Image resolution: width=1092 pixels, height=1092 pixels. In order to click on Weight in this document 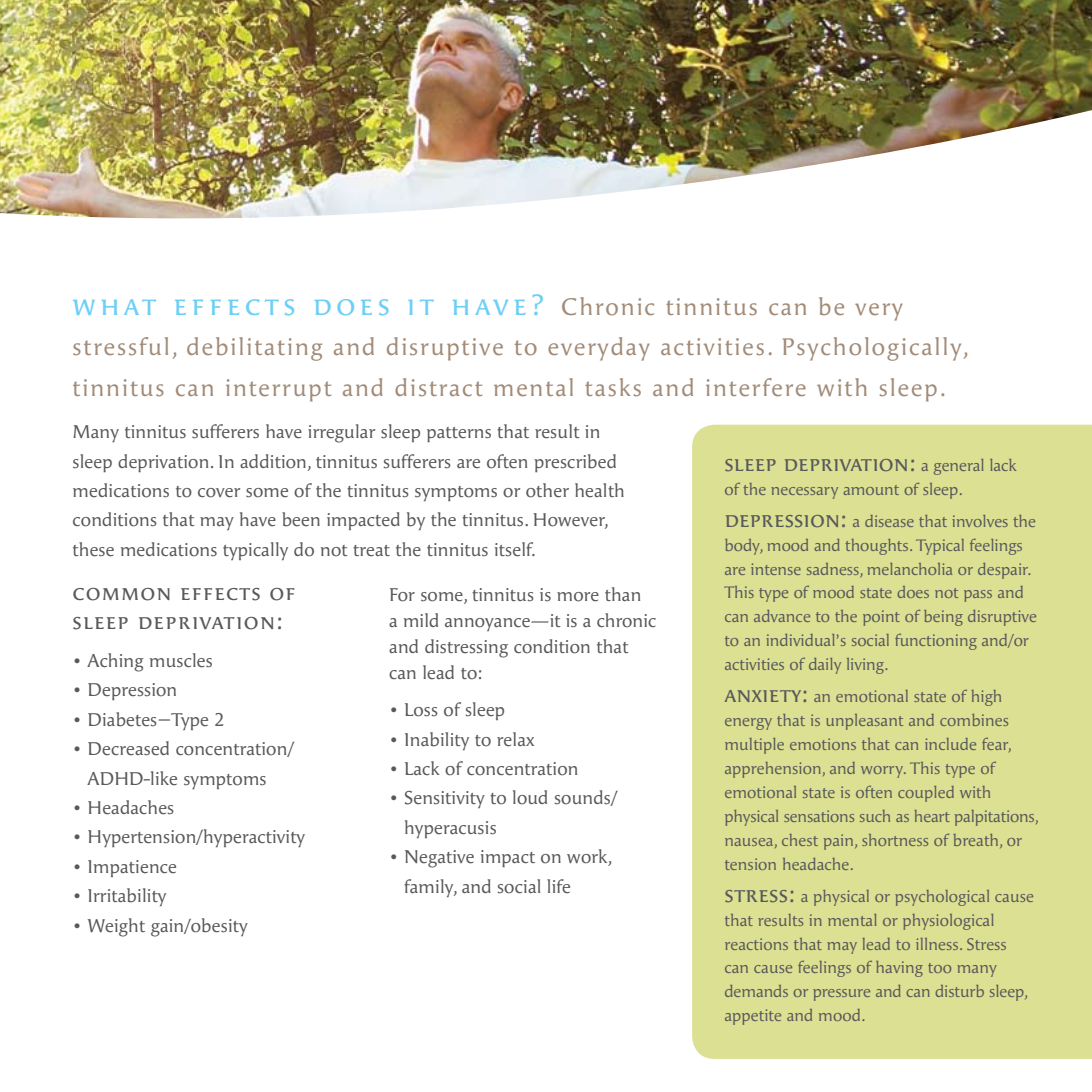, I will do `click(116, 927)`.
